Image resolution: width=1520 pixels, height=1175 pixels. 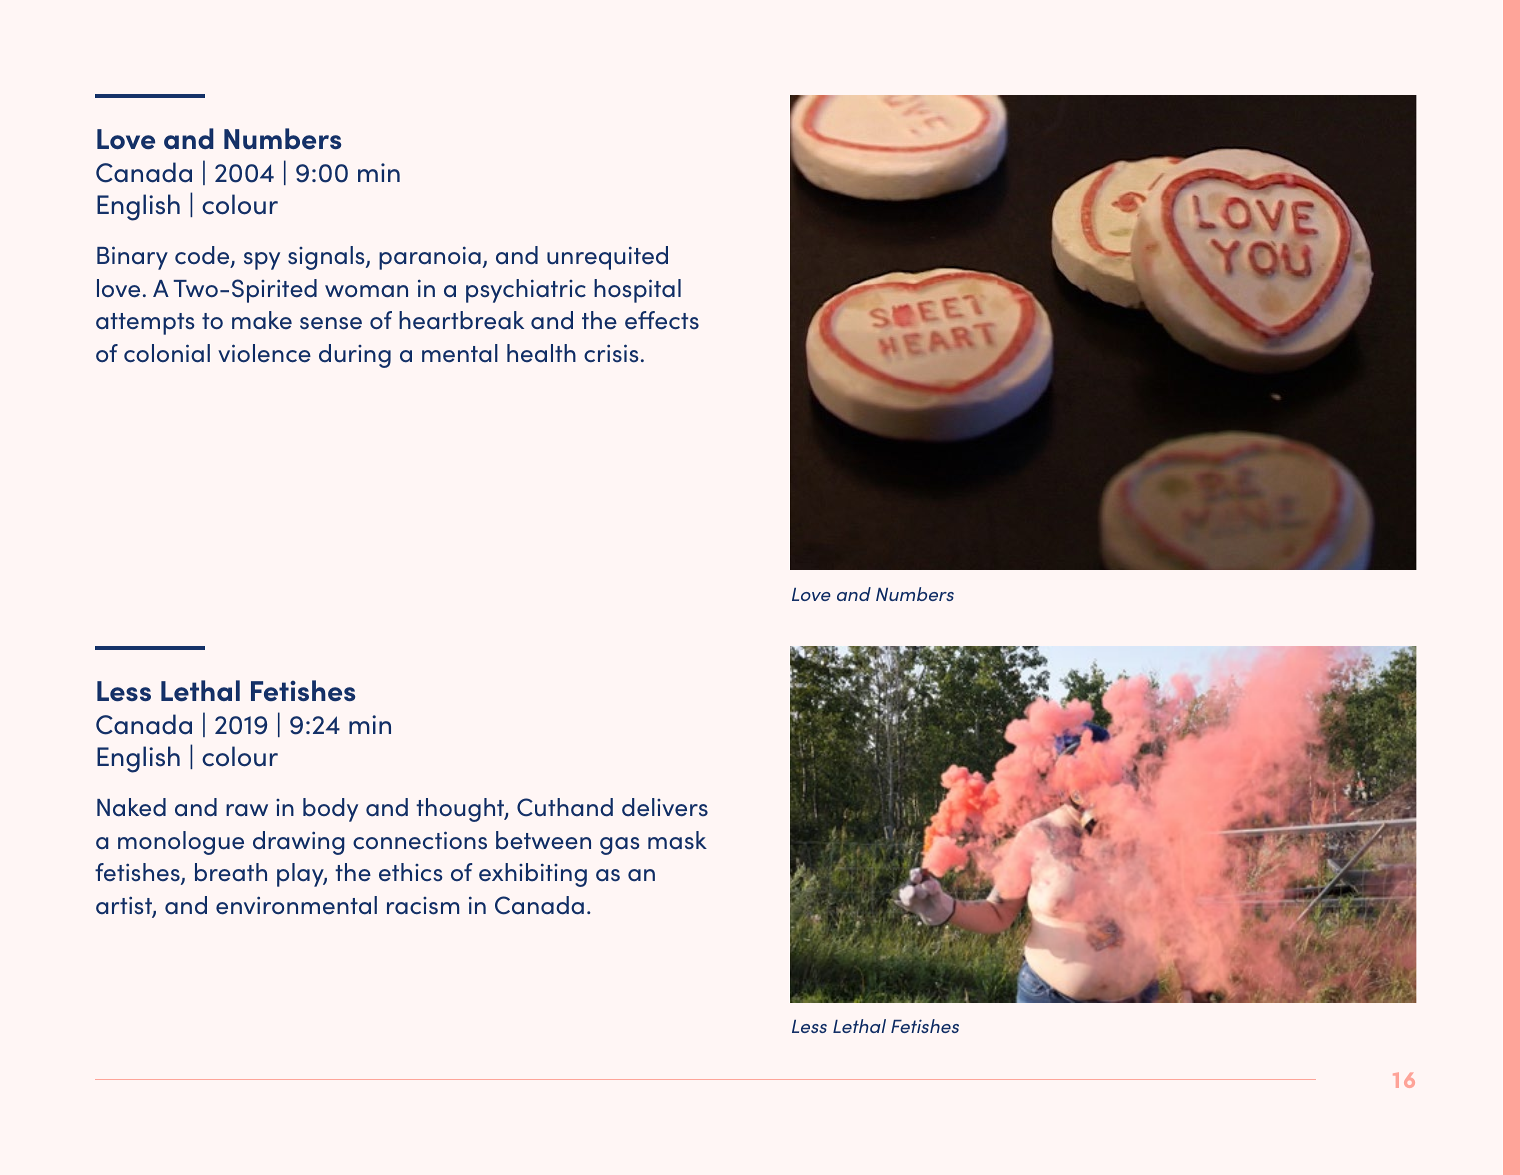 What do you see at coordinates (611, 353) in the page?
I see `crisis` at bounding box center [611, 353].
